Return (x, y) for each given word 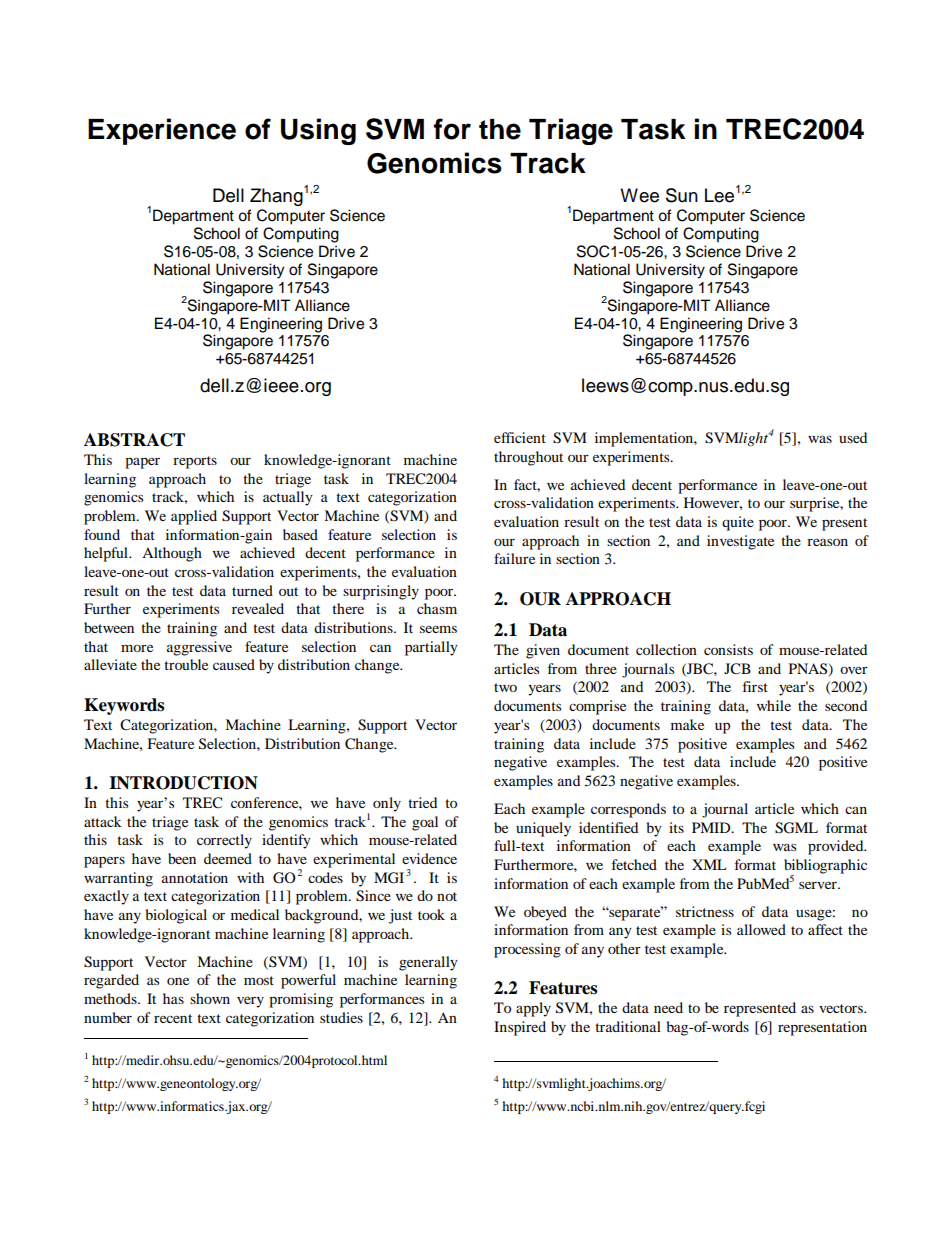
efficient (520, 437)
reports (195, 462)
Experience (162, 131)
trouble (186, 664)
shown (210, 998)
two (505, 687)
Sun (682, 195)
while (774, 705)
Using (318, 131)
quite (738, 523)
